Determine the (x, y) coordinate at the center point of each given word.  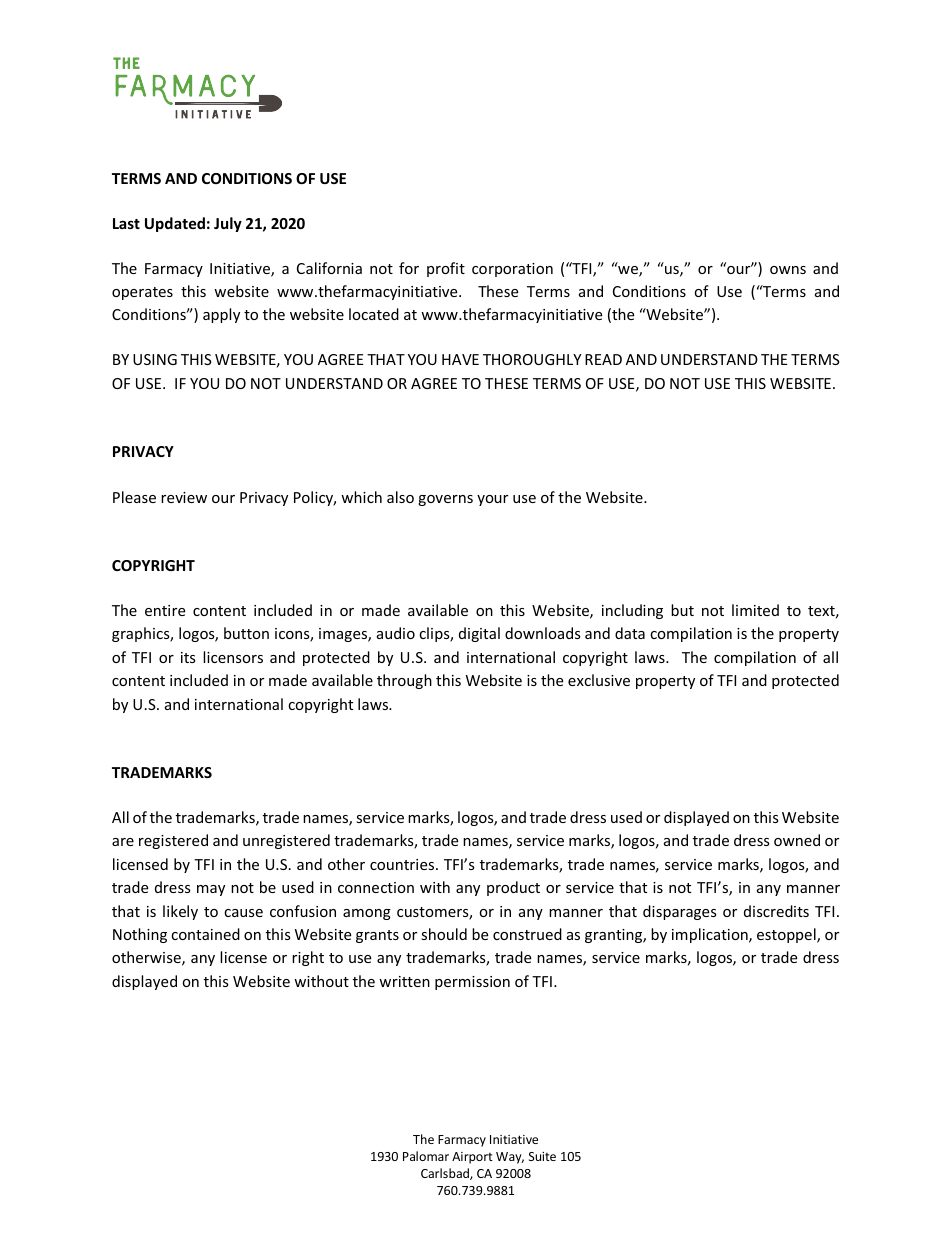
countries (403, 864)
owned (797, 840)
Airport (472, 1158)
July (228, 224)
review (184, 497)
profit (446, 269)
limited (755, 610)
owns (788, 270)
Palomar (426, 1156)
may (211, 890)
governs (445, 500)
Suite (542, 1156)
